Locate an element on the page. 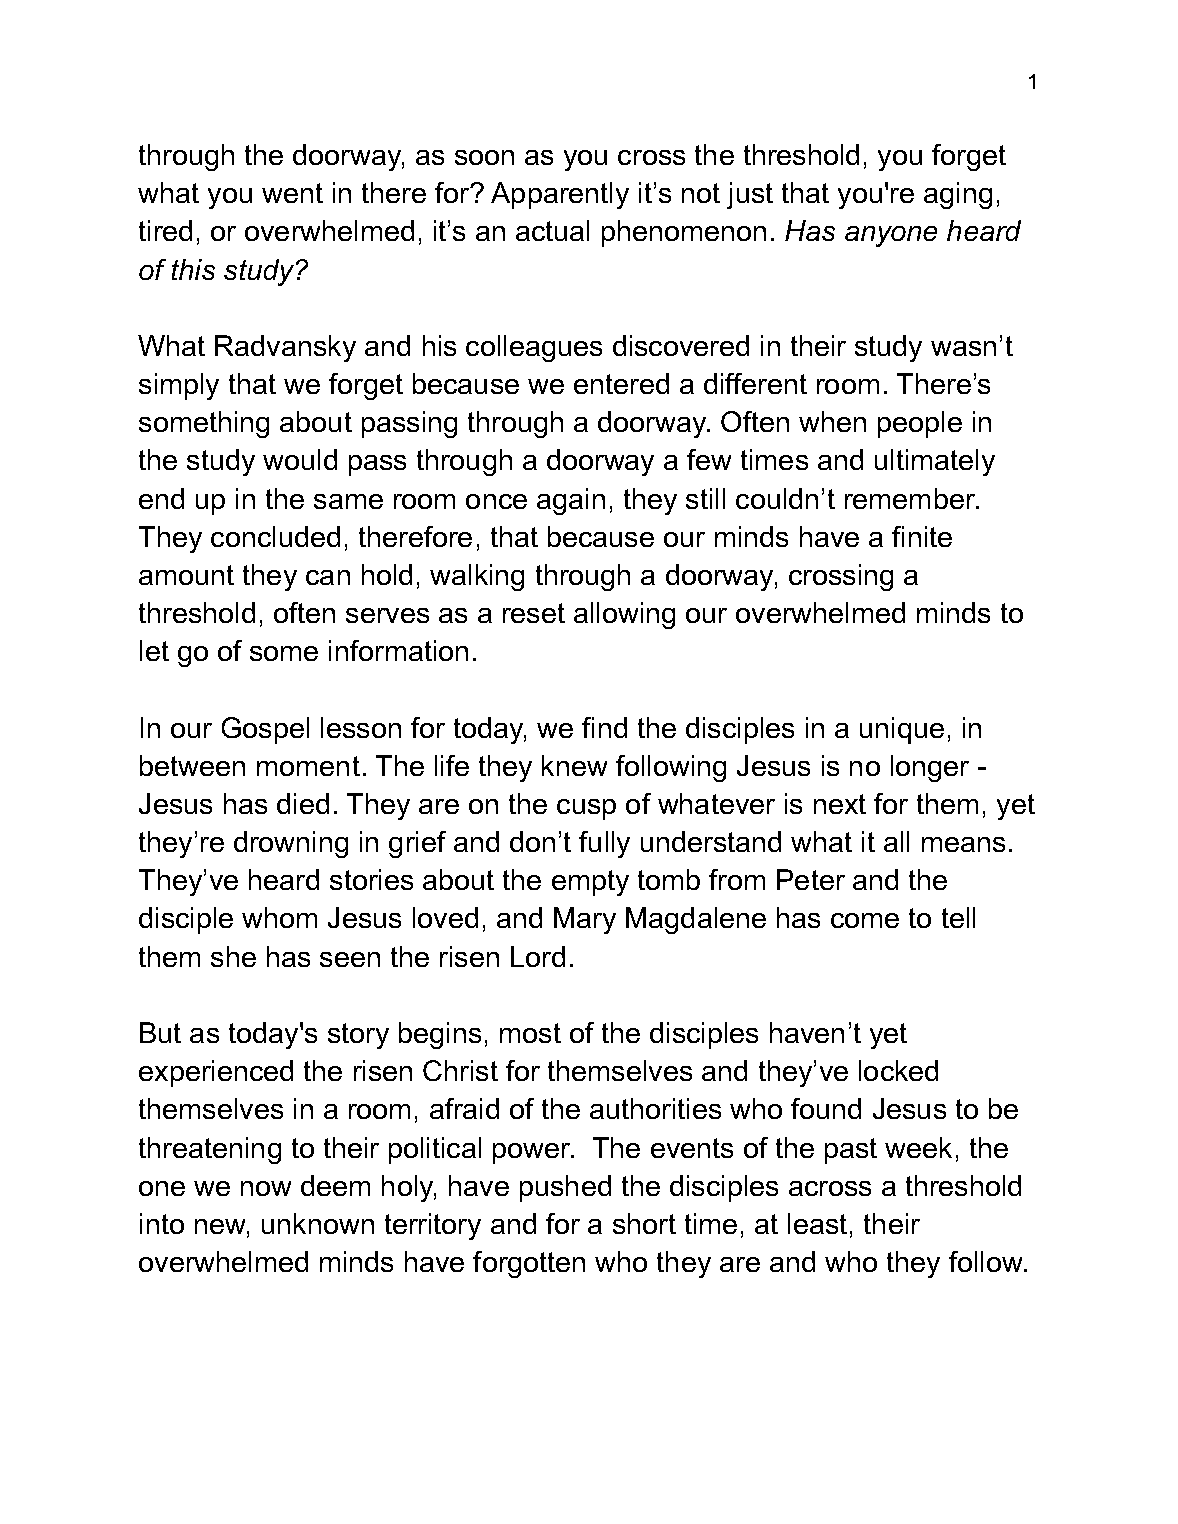 The image size is (1178, 1524). unknown is located at coordinates (318, 1223).
